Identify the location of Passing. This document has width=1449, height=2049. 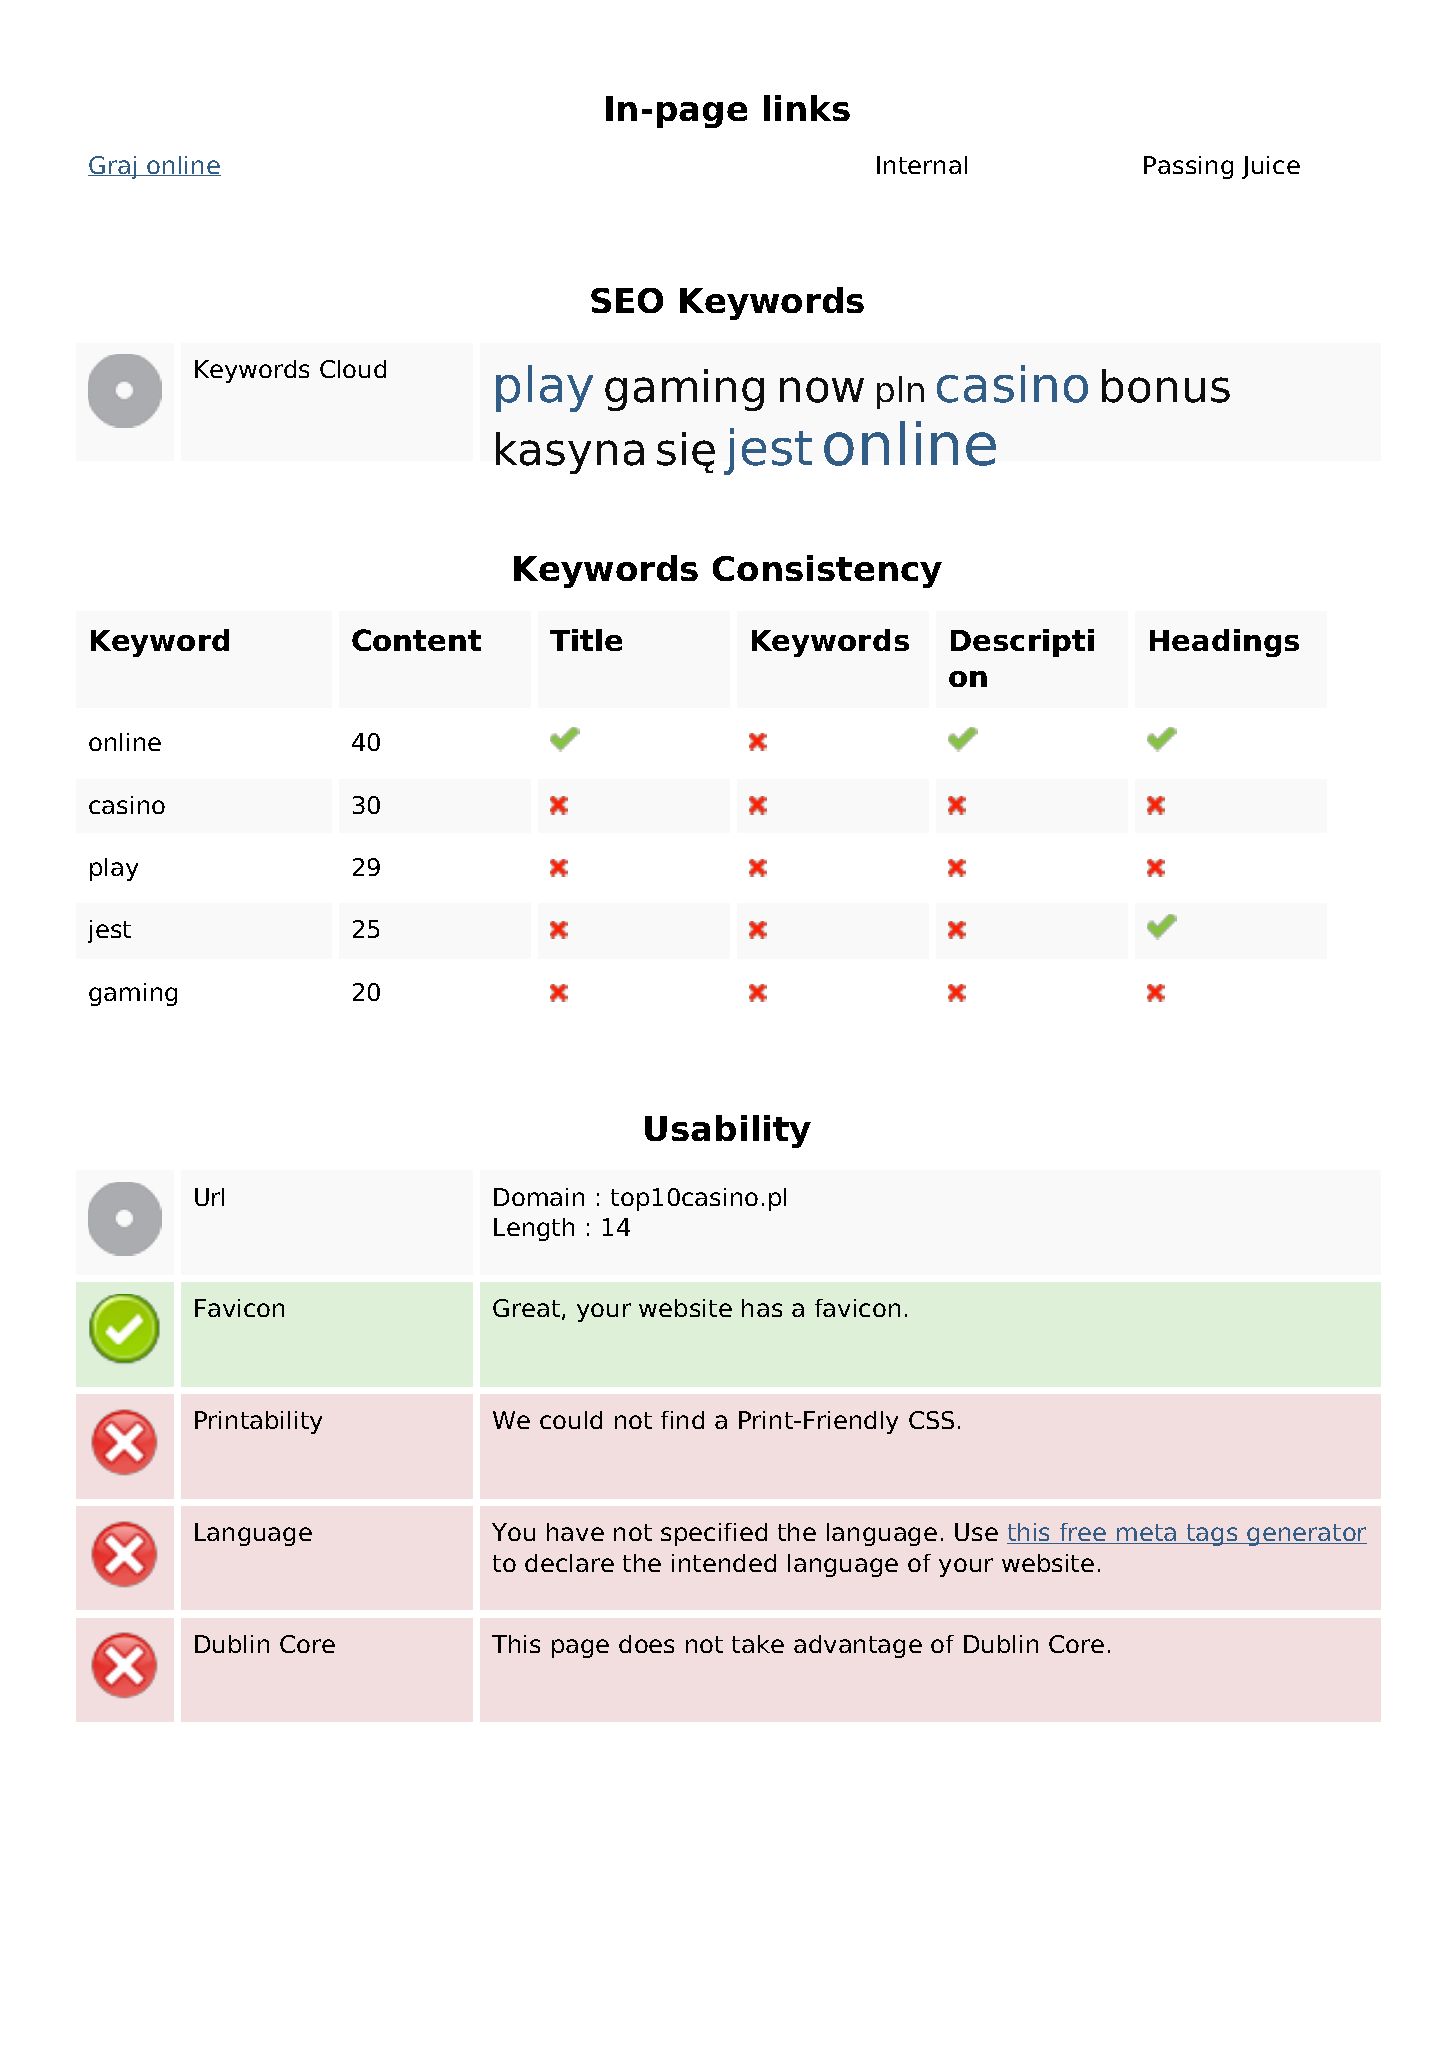
(1188, 167).
